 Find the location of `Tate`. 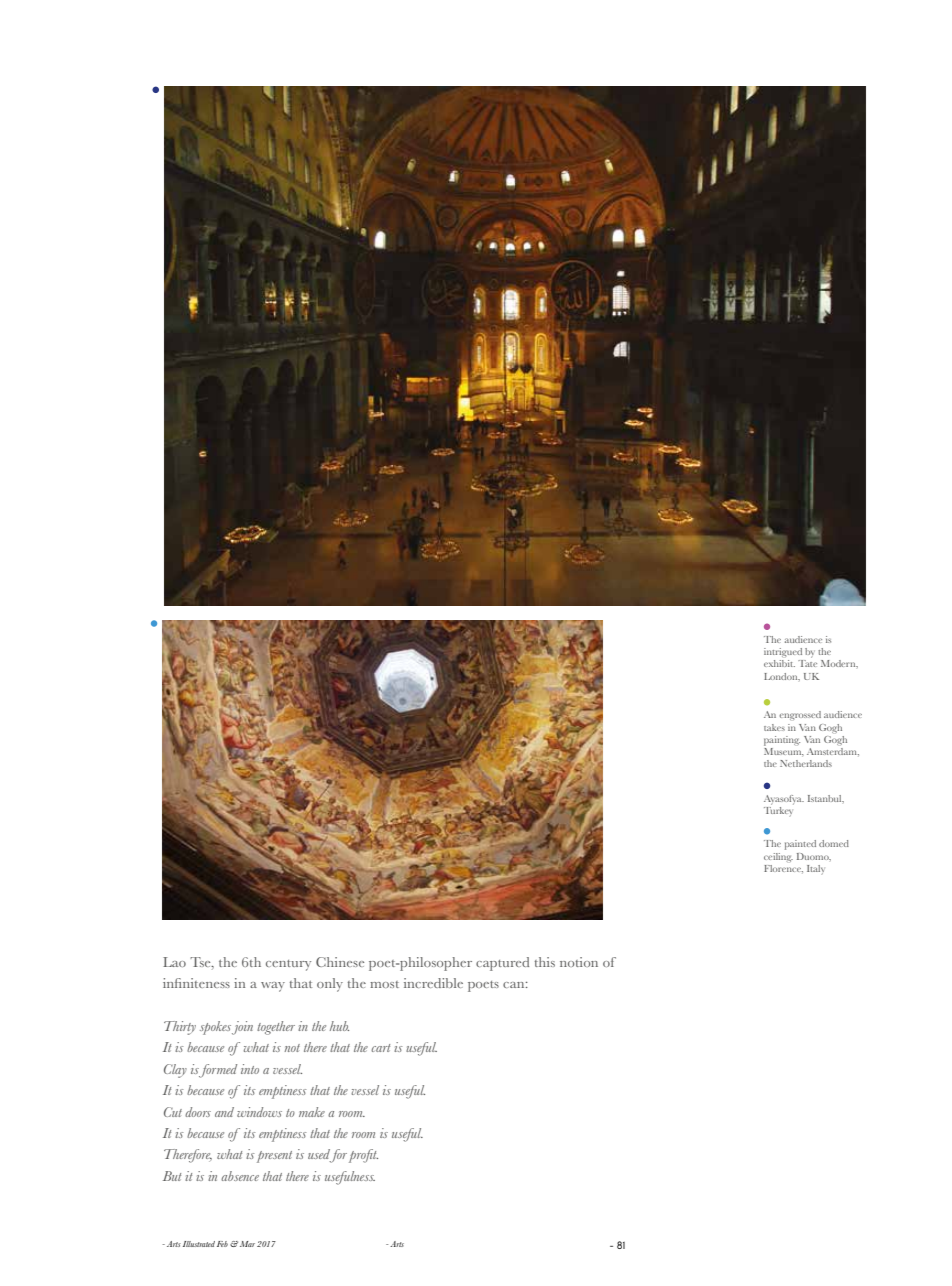

Tate is located at coordinates (807, 663).
